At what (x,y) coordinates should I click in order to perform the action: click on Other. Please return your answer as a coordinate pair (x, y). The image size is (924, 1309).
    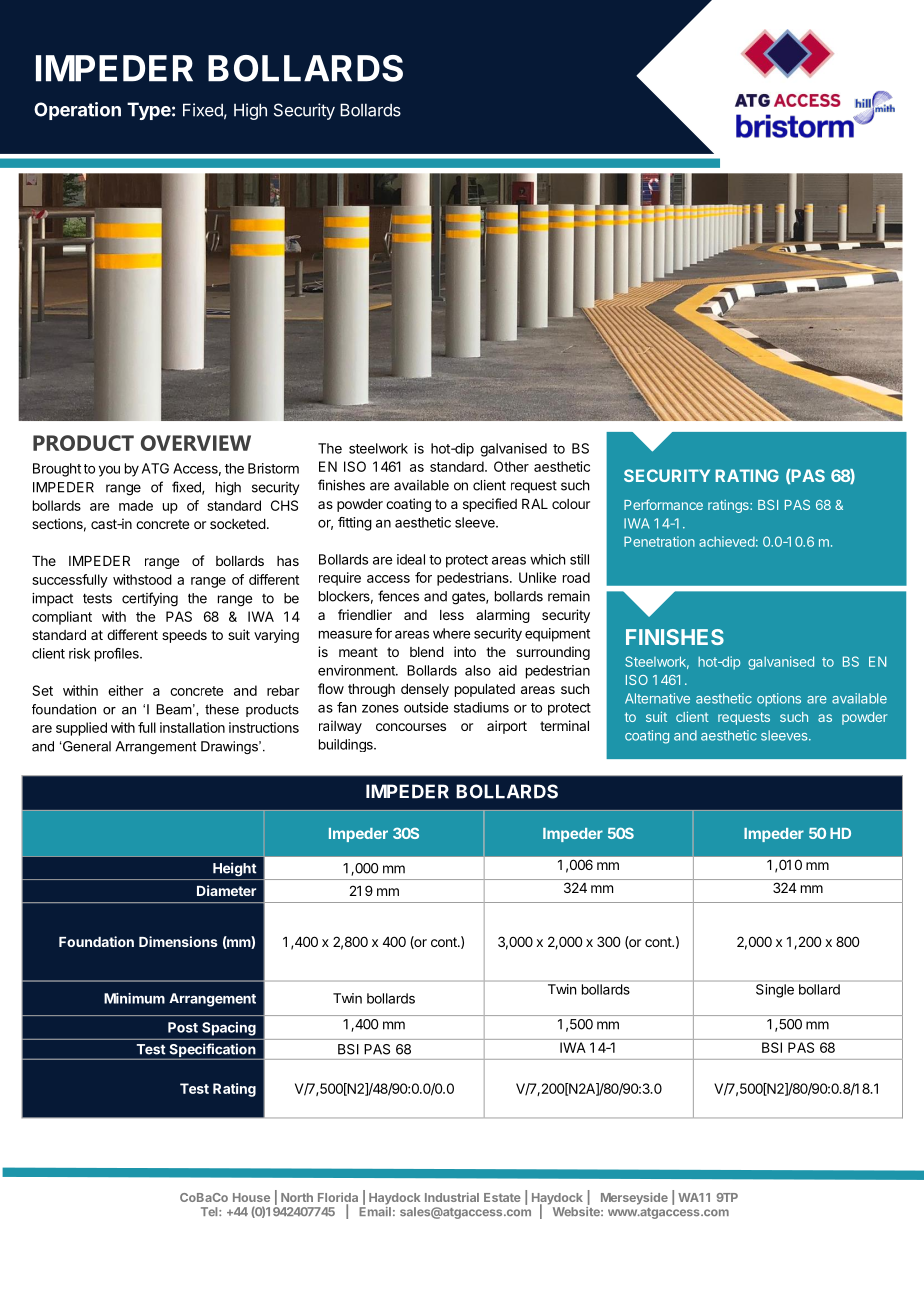
    Looking at the image, I should click on (511, 466).
